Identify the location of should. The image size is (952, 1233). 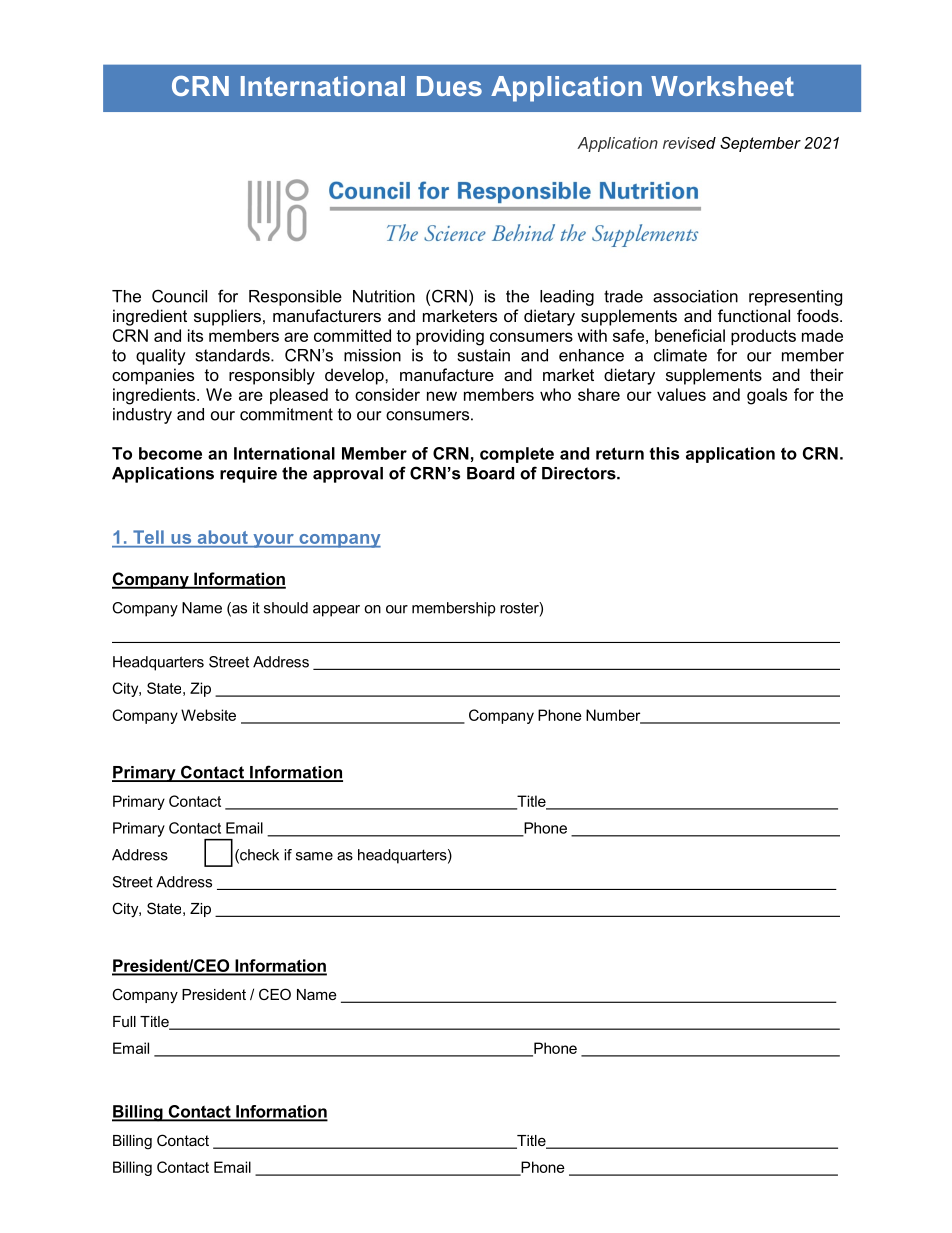
(286, 608).
